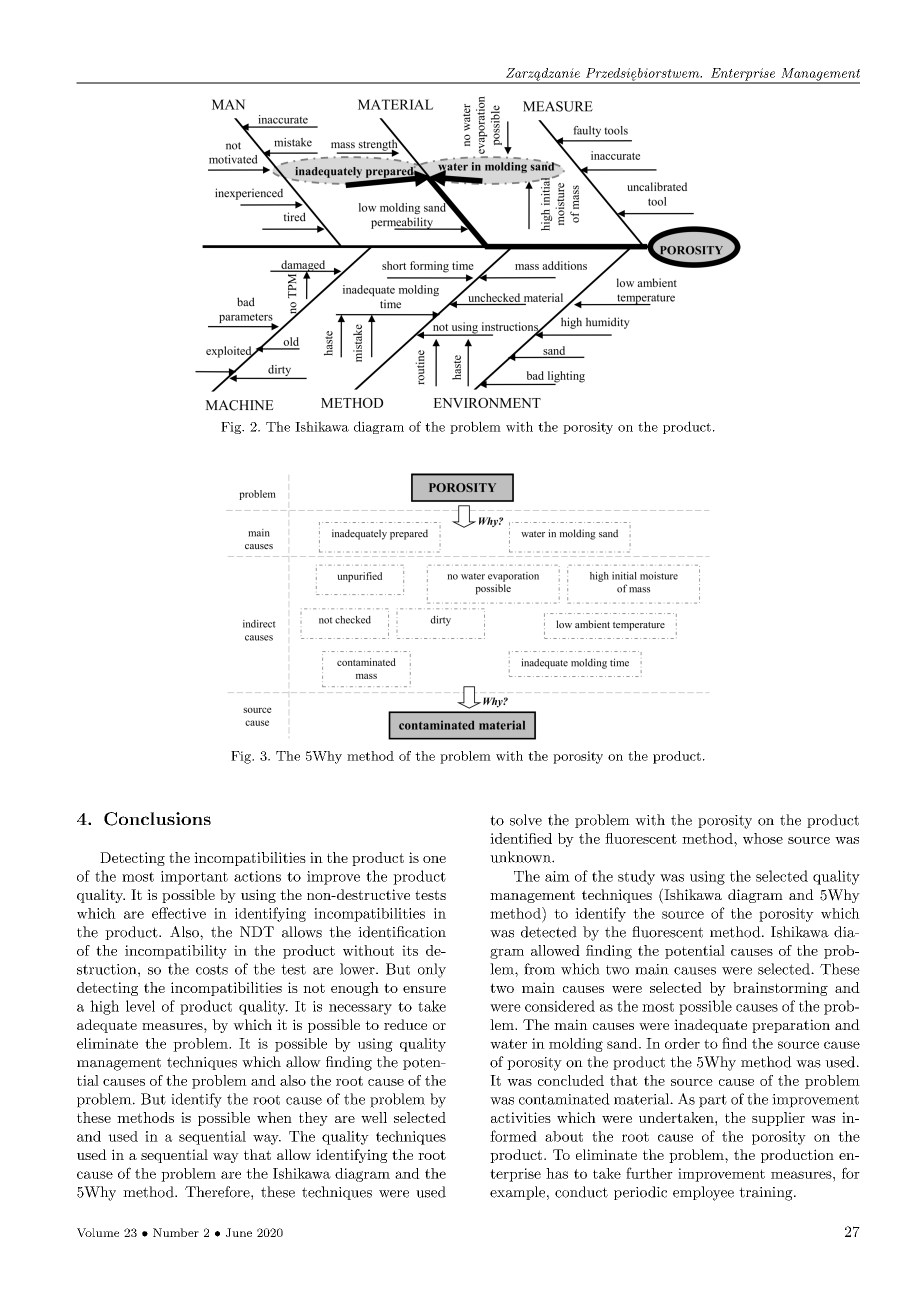 This screenshot has width=924, height=1308. What do you see at coordinates (521, 838) in the screenshot?
I see `identified` at bounding box center [521, 838].
